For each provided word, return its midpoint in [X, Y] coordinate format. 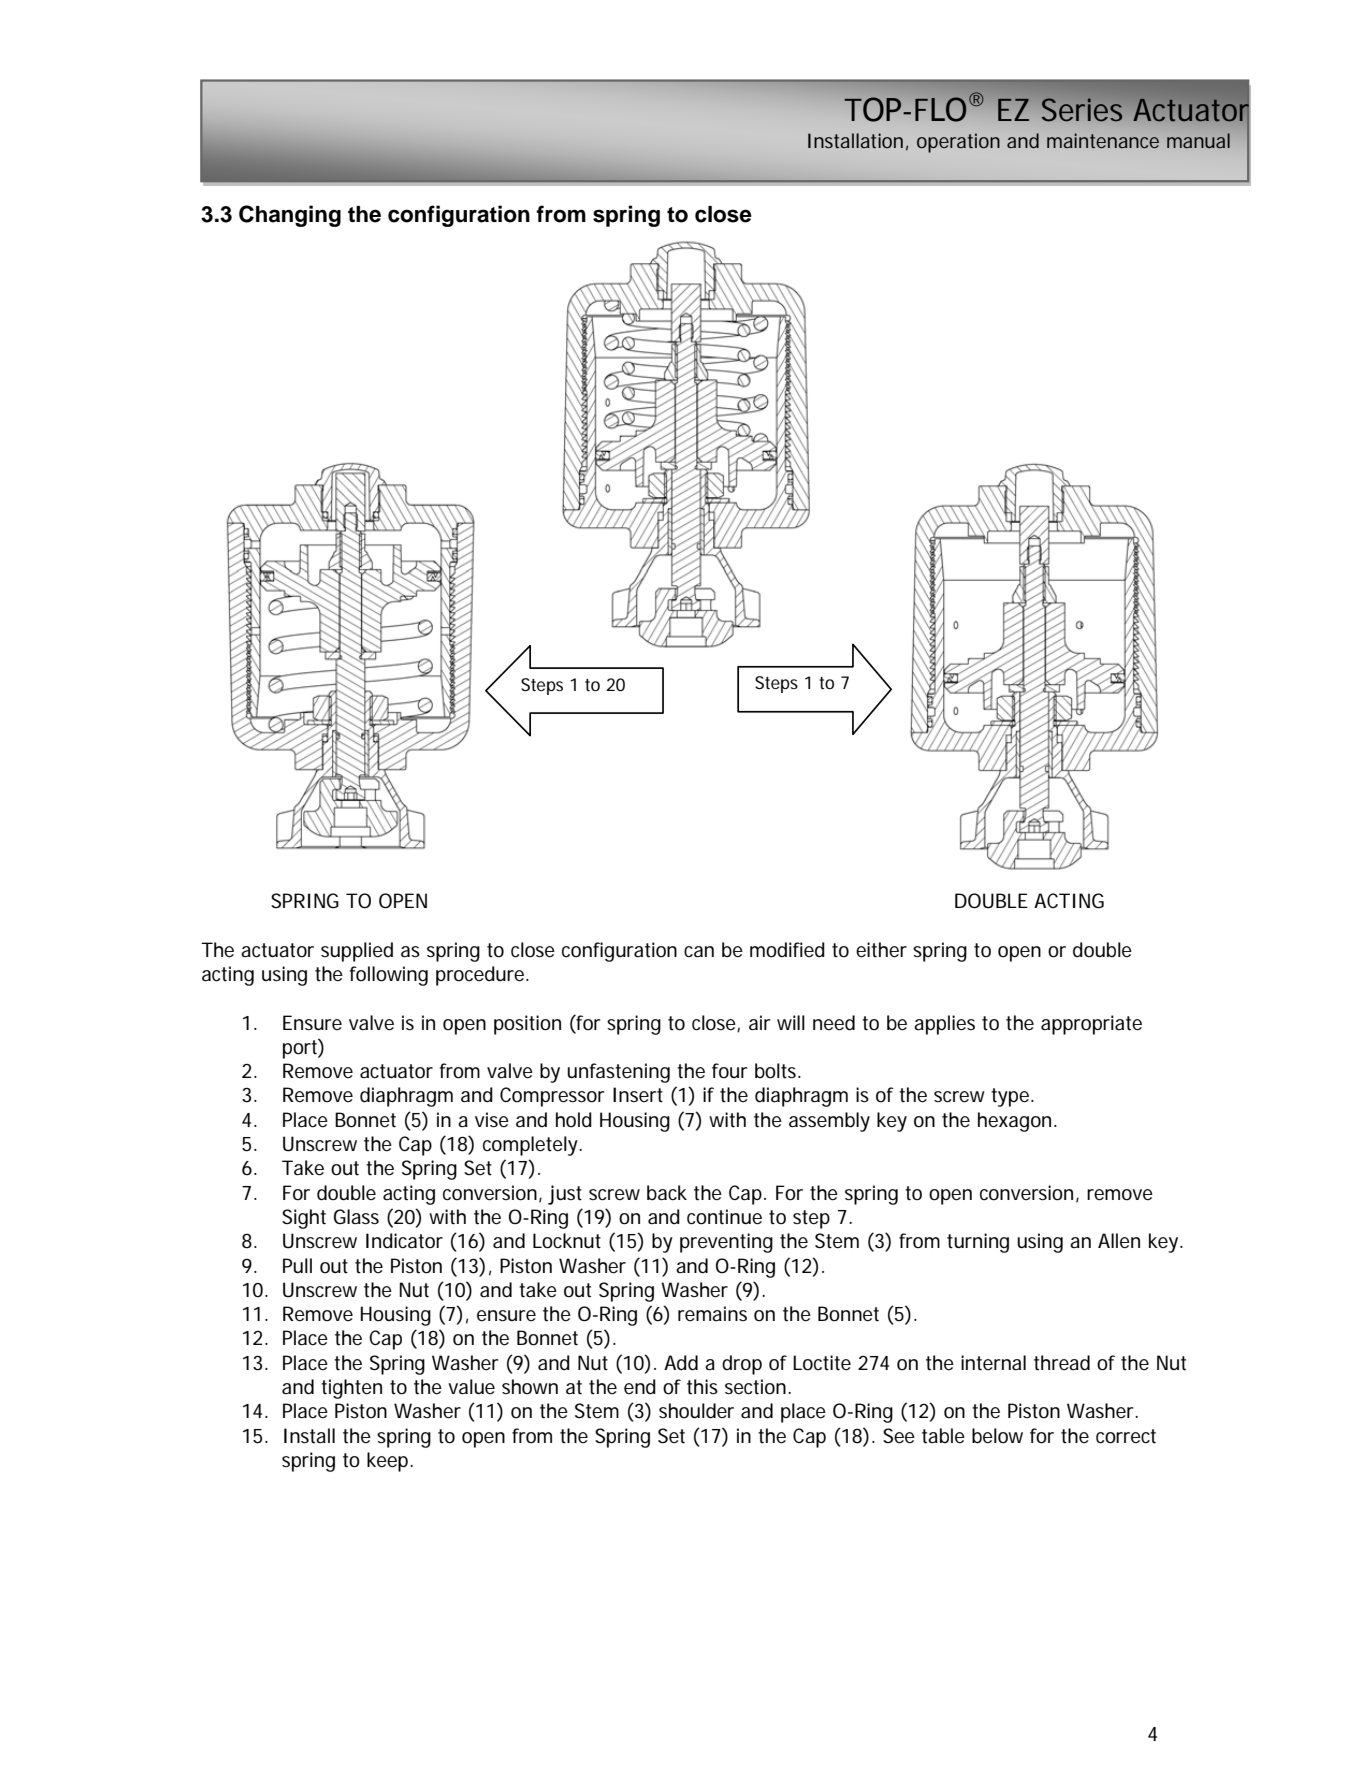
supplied [357, 952]
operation [958, 143]
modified [787, 950]
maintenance [1103, 140]
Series [1082, 109]
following [388, 976]
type [1011, 1097]
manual [1198, 140]
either [881, 950]
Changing [290, 216]
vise [492, 1120]
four [729, 1071]
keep [389, 1462]
